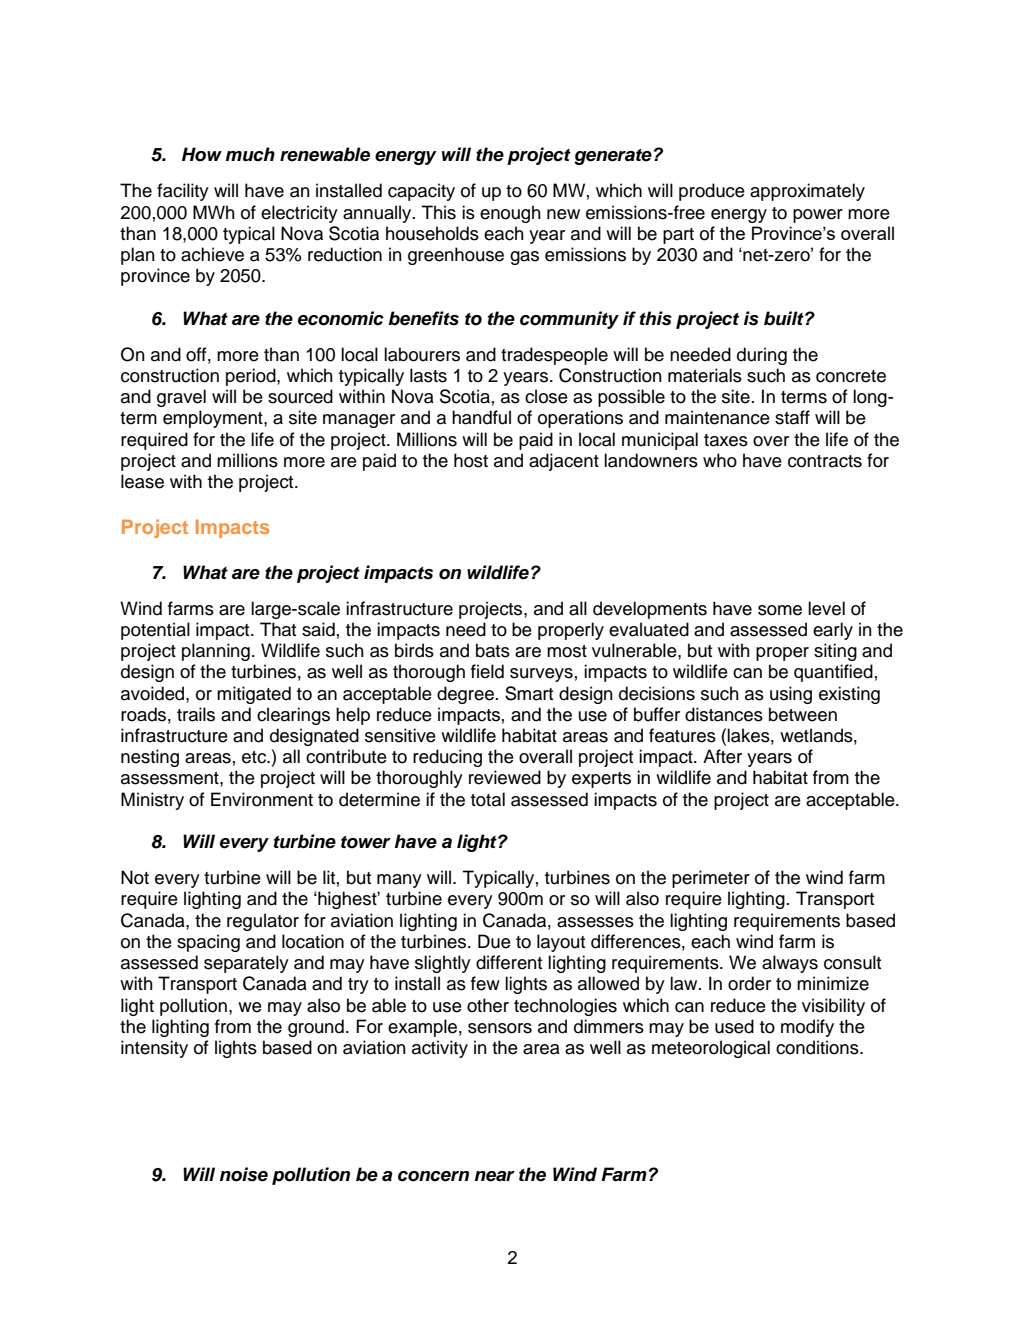 This screenshot has width=1025, height=1327. Describe the element at coordinates (807, 192) in the screenshot. I see `approximately` at that location.
